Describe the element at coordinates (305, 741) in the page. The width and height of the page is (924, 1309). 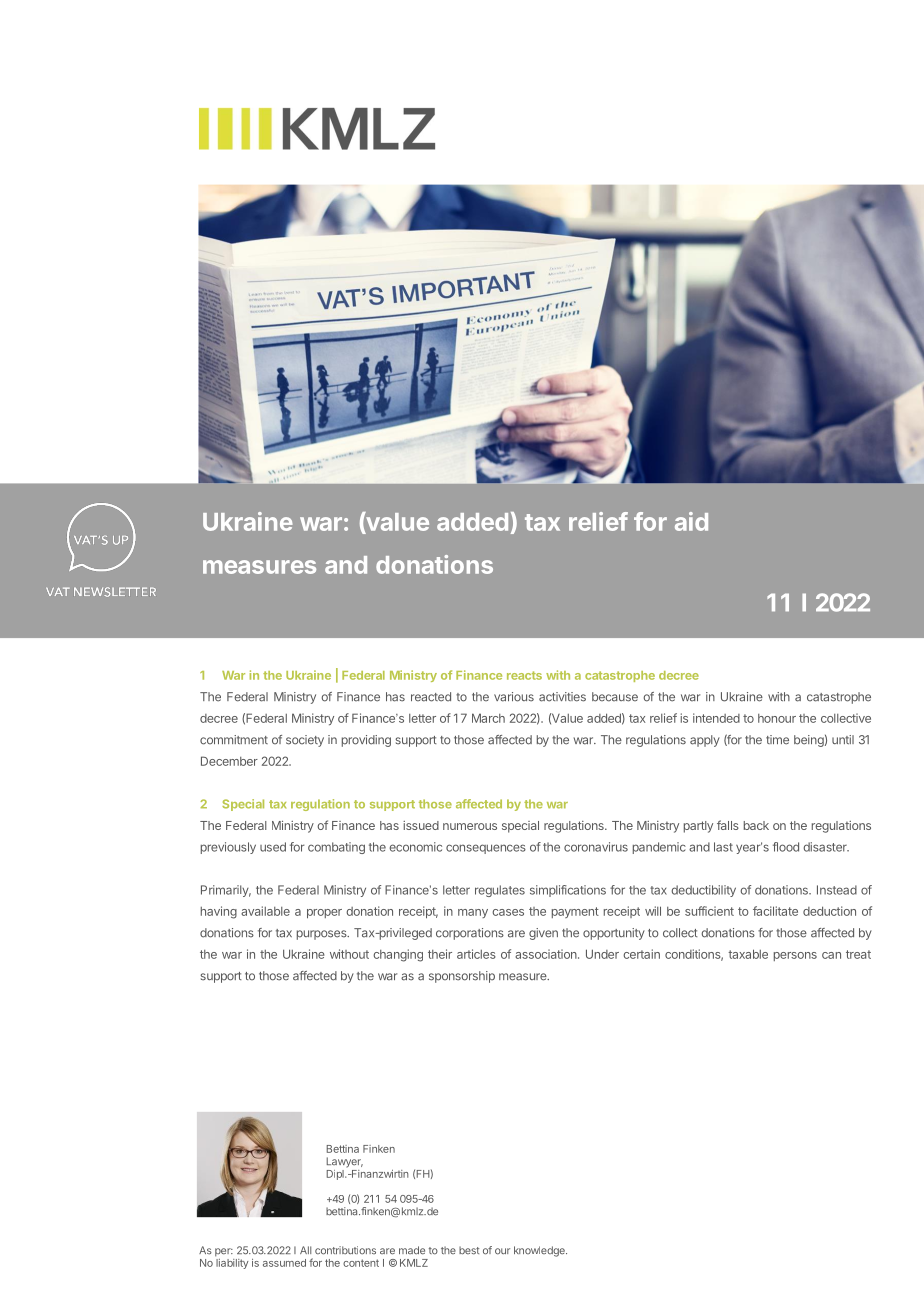
I see `society` at that location.
